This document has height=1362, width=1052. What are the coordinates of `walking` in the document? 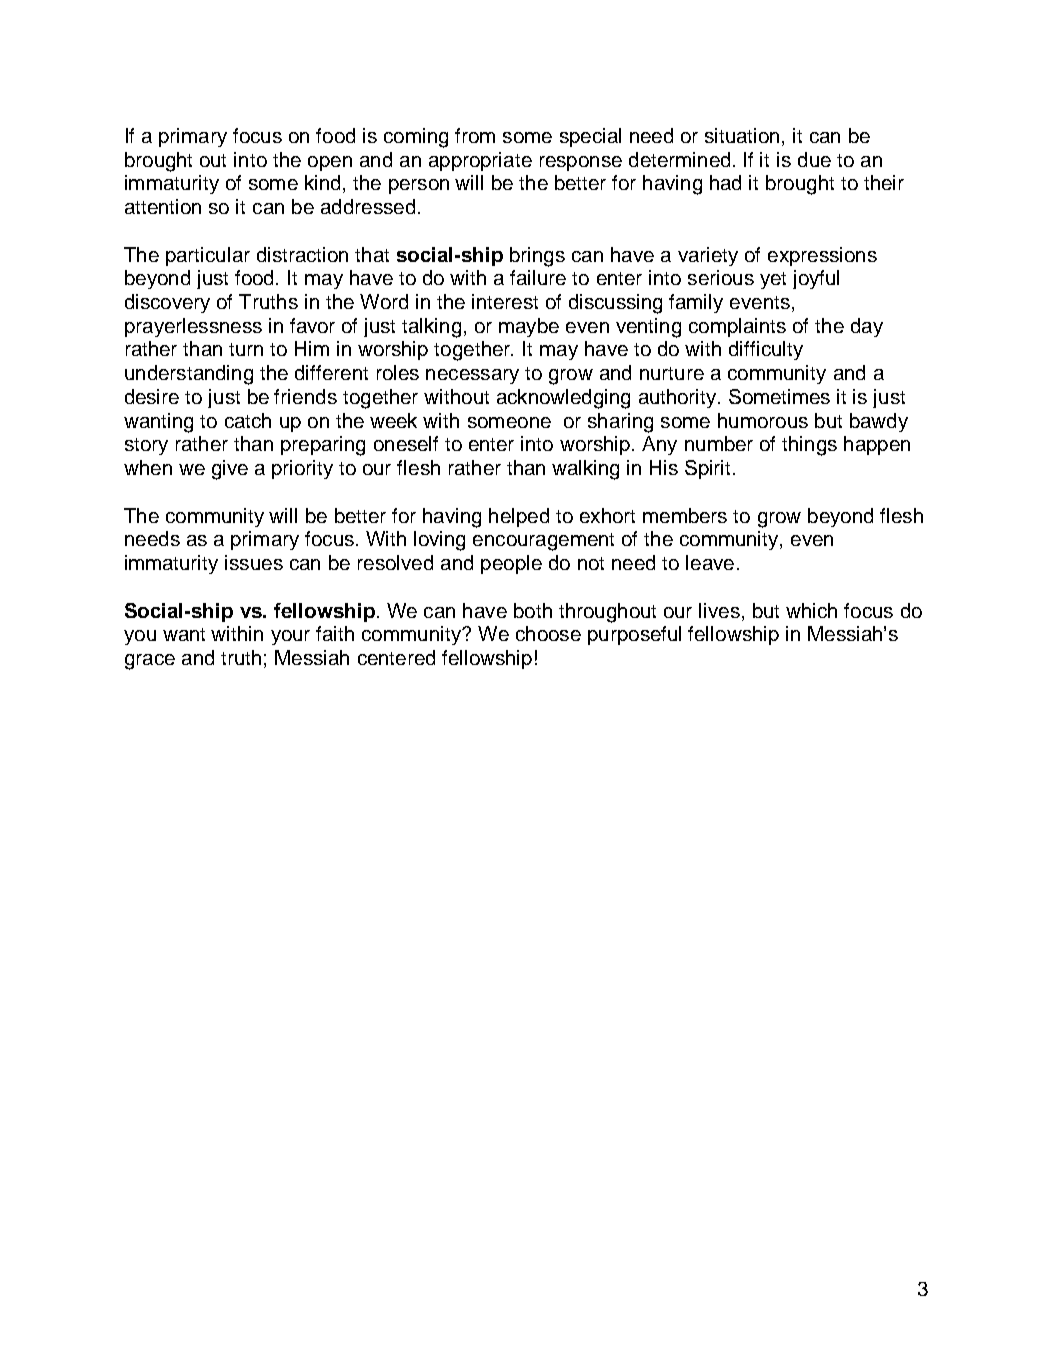 It's located at (585, 470).
